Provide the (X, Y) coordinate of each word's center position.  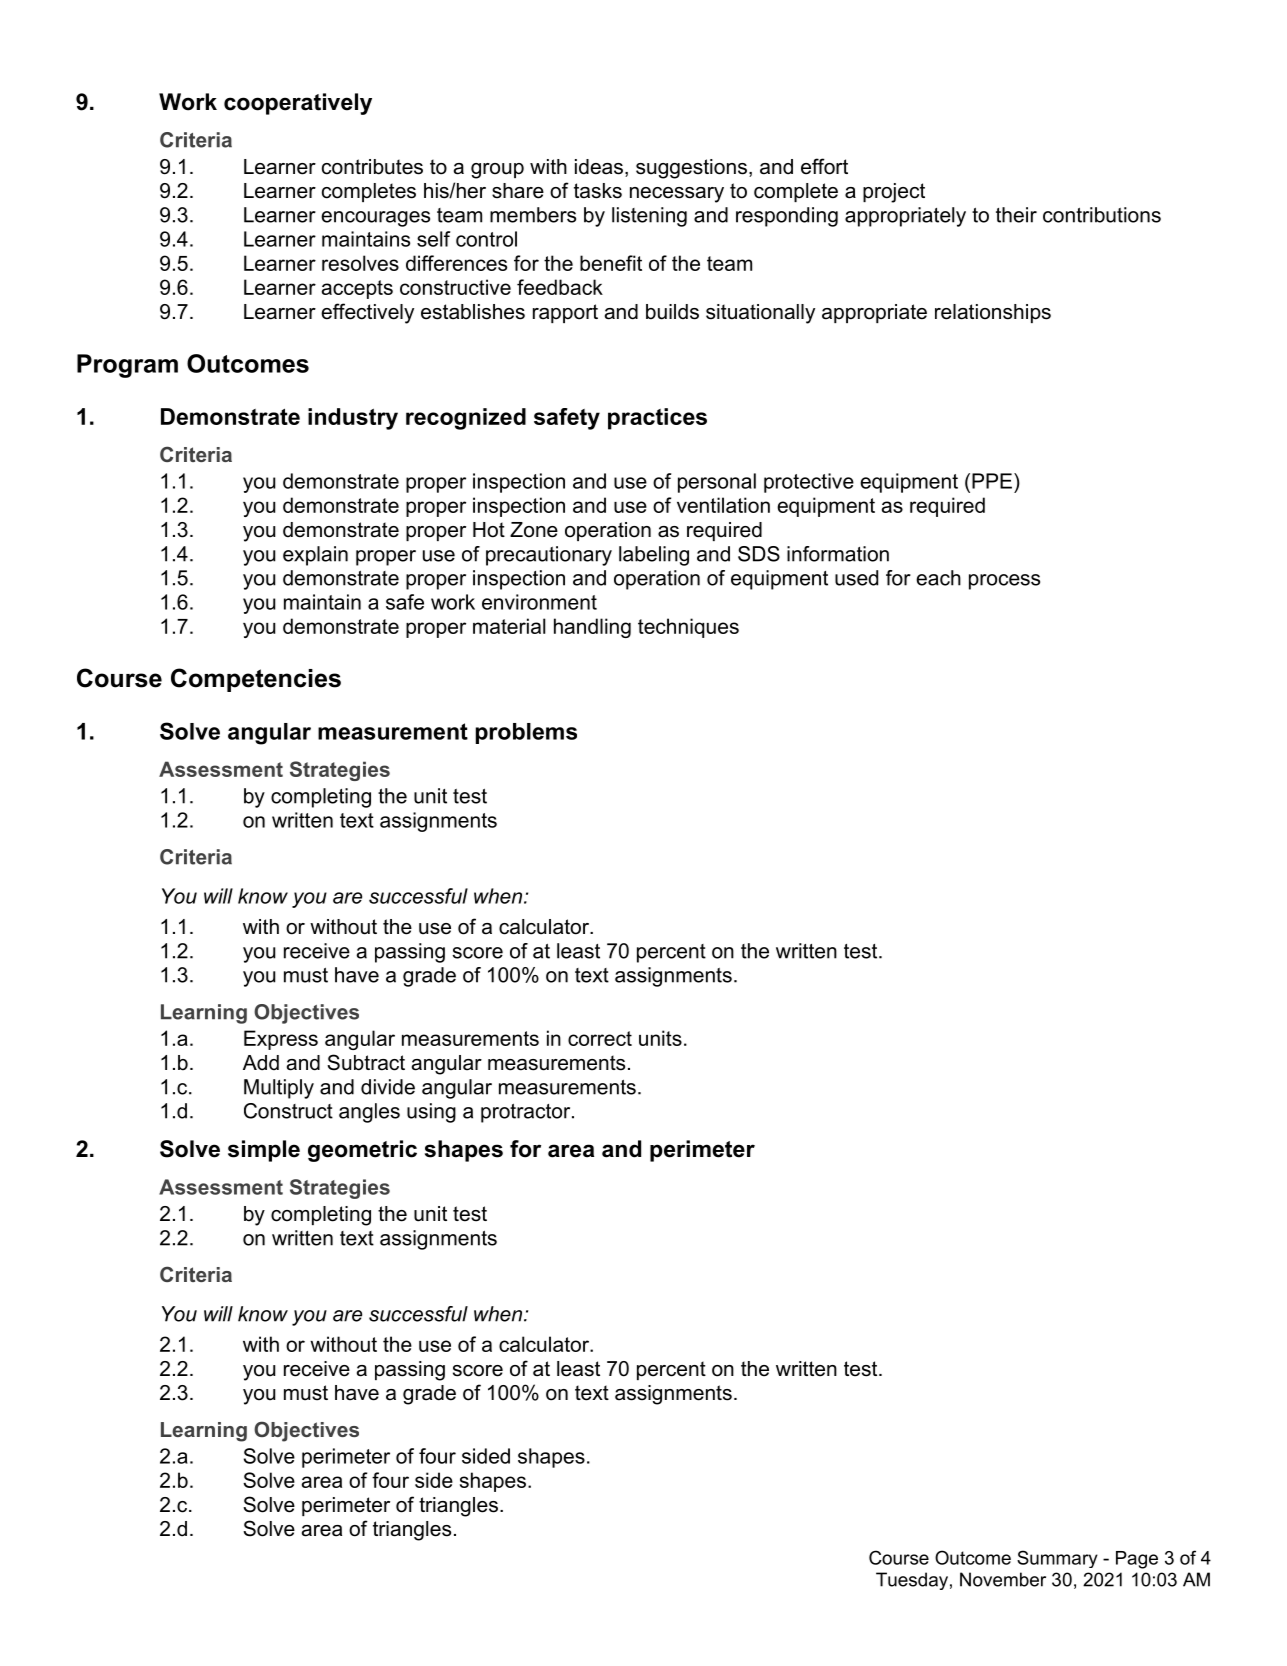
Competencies (256, 680)
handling (592, 628)
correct (600, 1038)
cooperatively (298, 104)
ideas (599, 167)
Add (261, 1063)
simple (264, 1151)
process (1004, 582)
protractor (527, 1113)
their (1016, 215)
